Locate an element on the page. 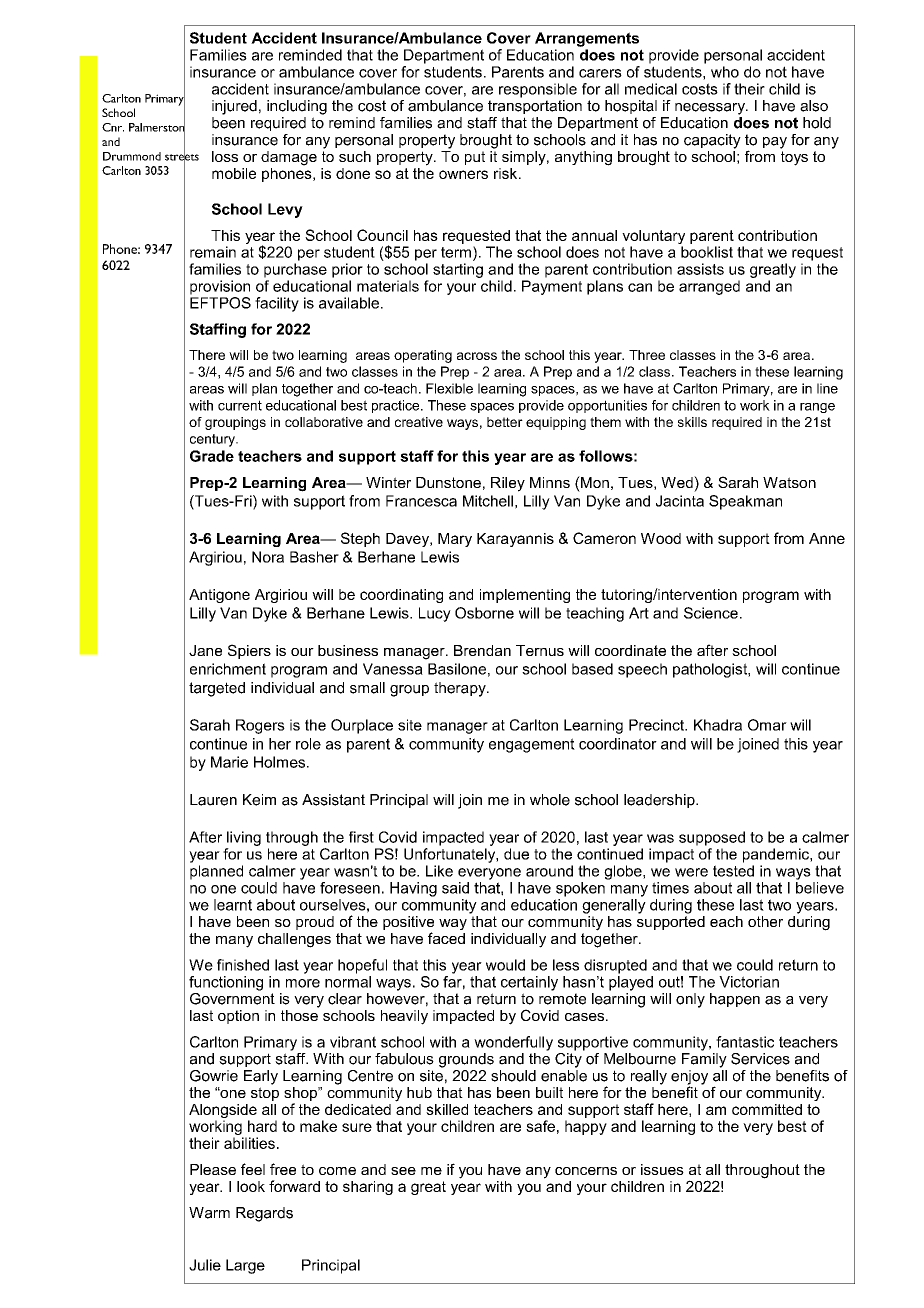  sharing is located at coordinates (368, 1188).
